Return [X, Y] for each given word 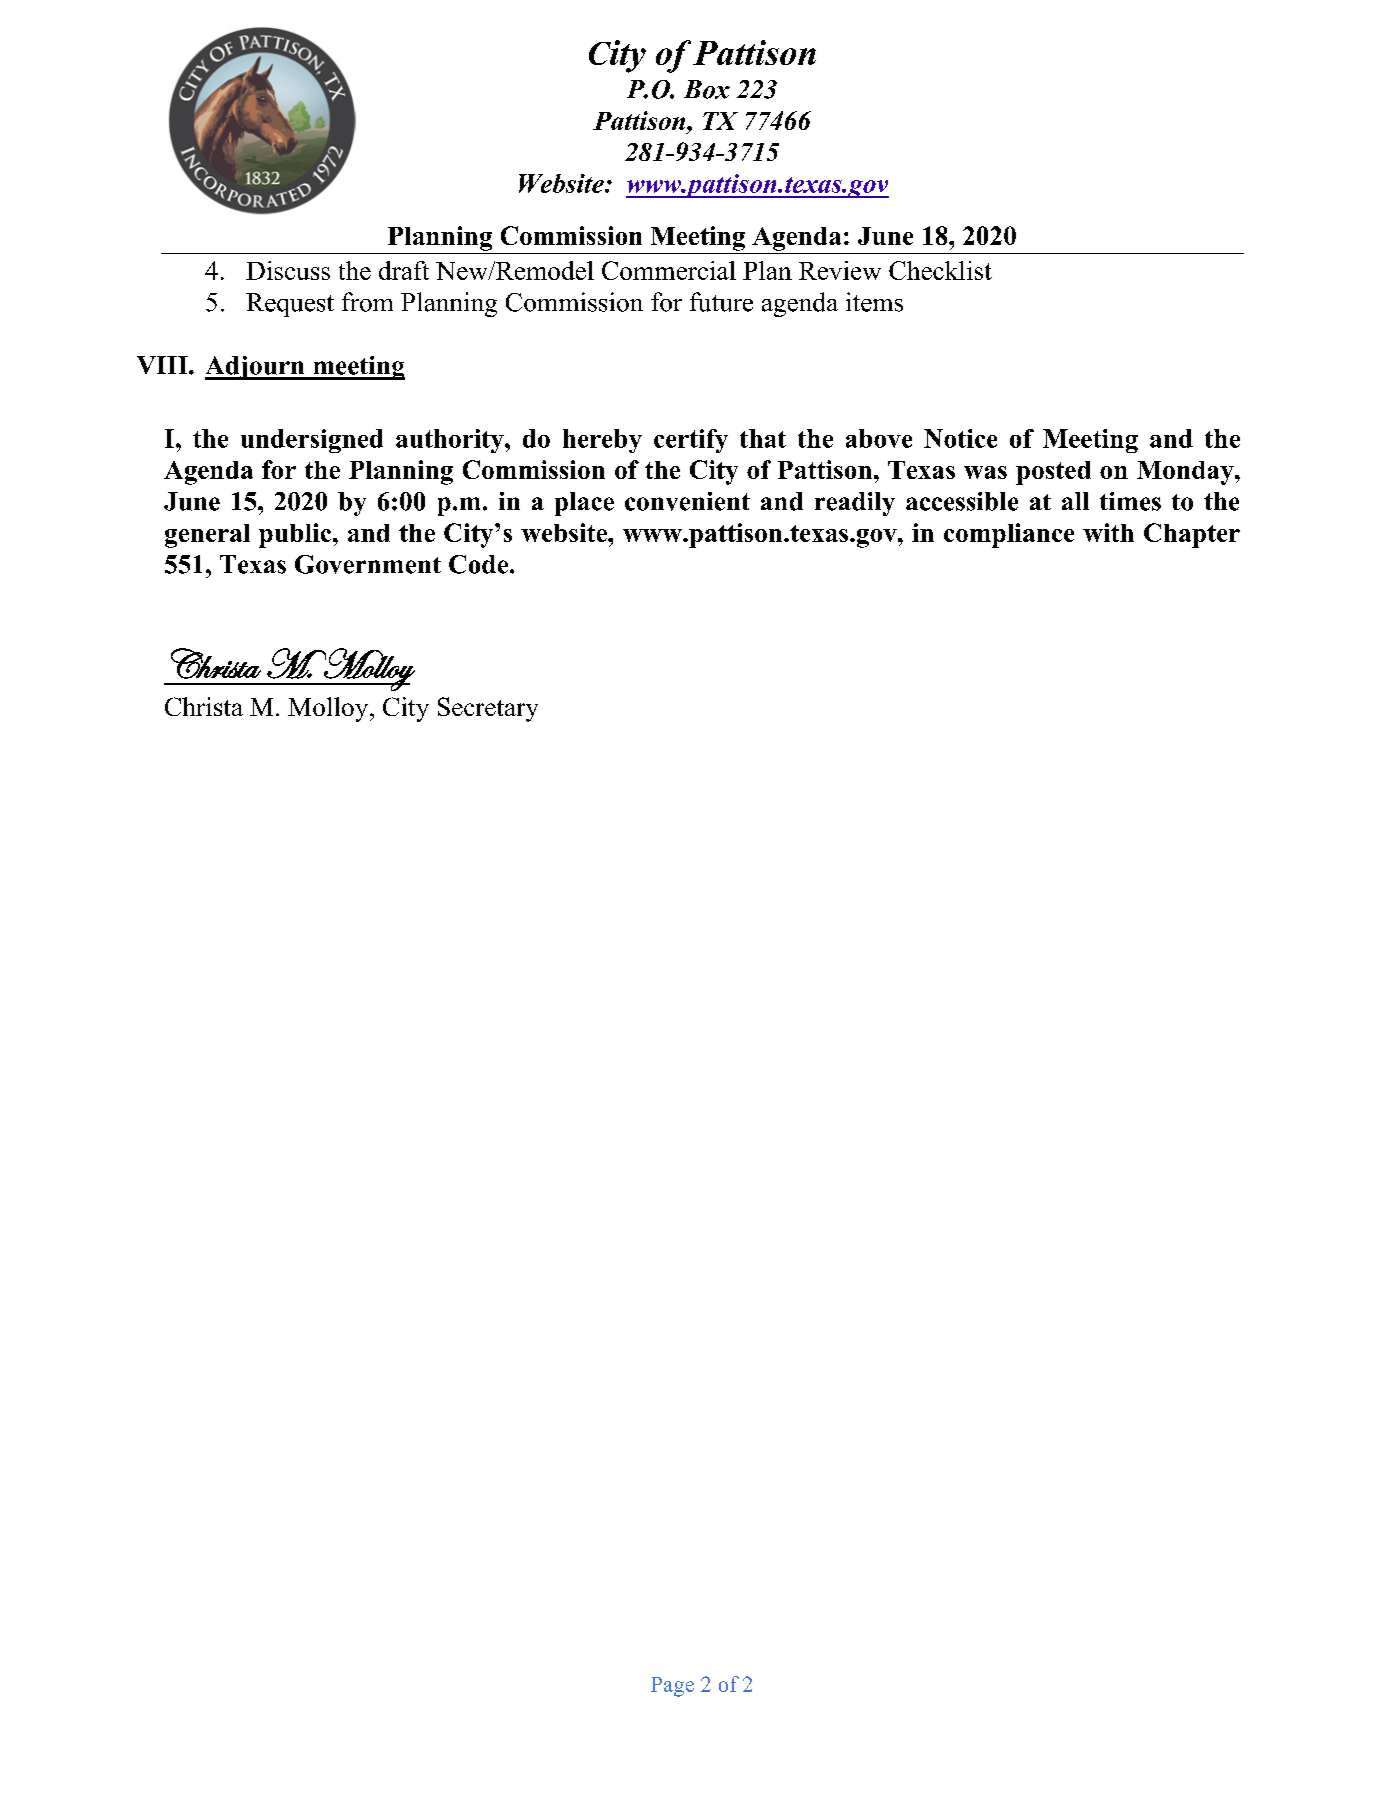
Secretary [488, 709]
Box [707, 89]
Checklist [940, 270]
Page [672, 1687]
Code [480, 564]
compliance [1009, 535]
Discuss [288, 270]
